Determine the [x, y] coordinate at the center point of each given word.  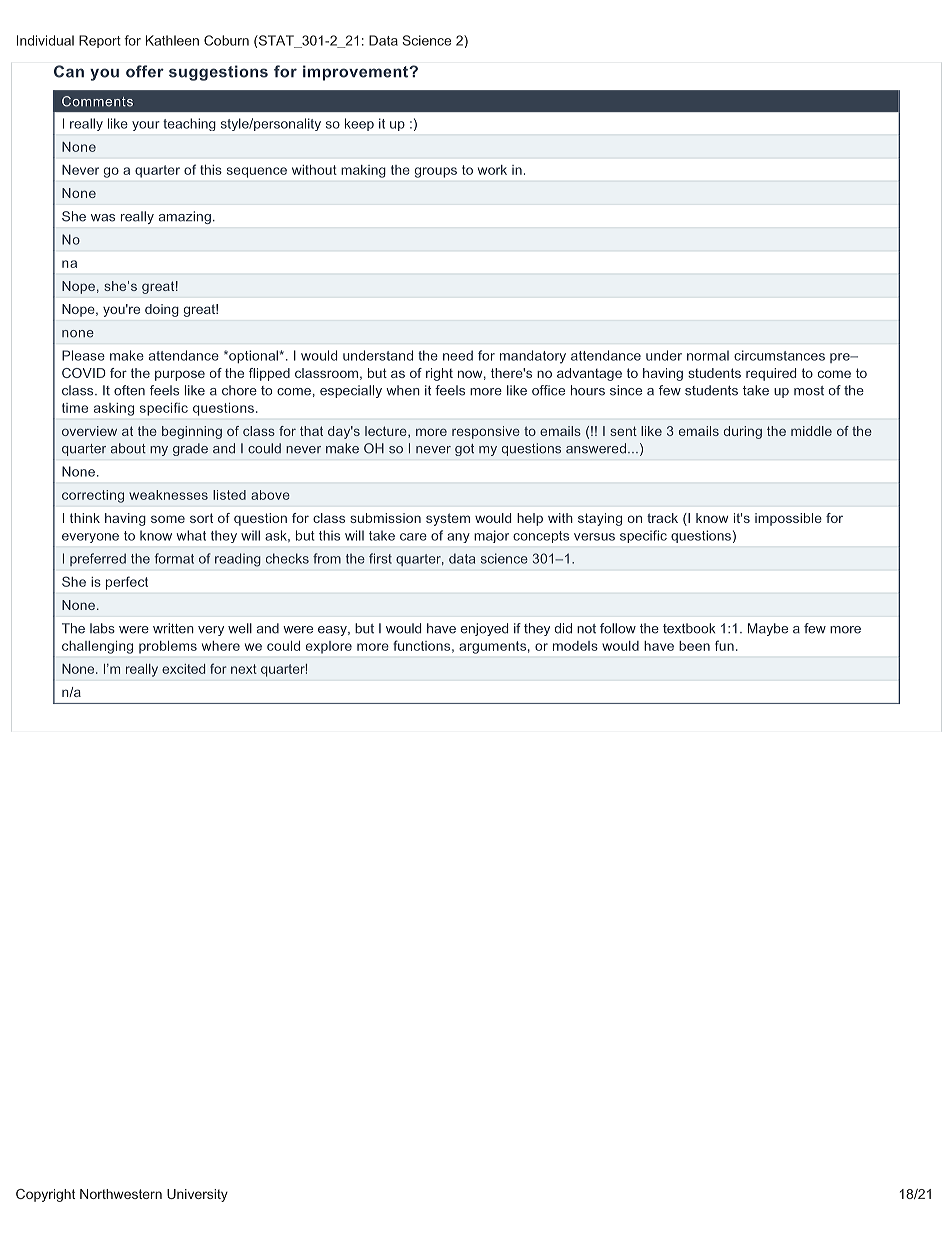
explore [329, 647]
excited [183, 669]
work [492, 170]
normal [708, 355]
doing [162, 310]
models [575, 646]
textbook [689, 628]
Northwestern [121, 1194]
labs [102, 628]
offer [145, 71]
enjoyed [484, 629]
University [197, 1195]
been [694, 646]
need [458, 355]
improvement [357, 73]
